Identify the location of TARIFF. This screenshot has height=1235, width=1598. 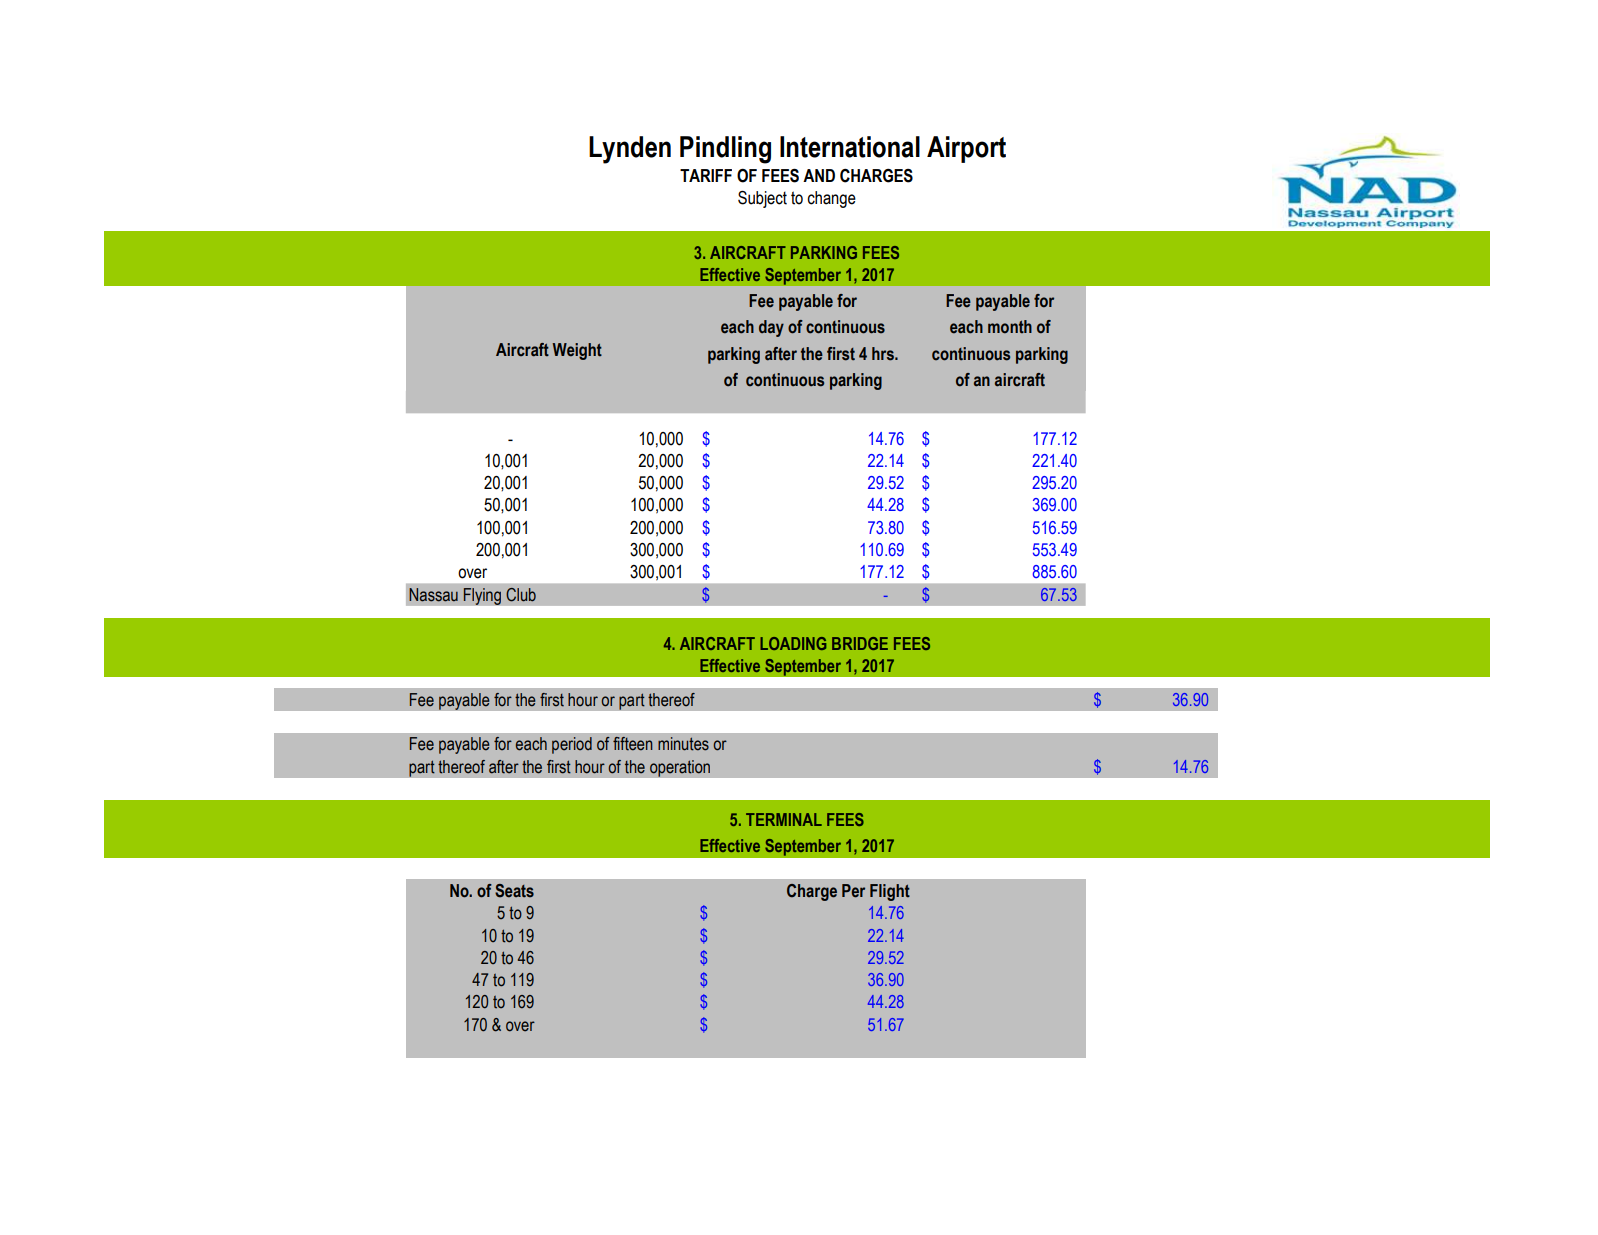
(706, 175).
